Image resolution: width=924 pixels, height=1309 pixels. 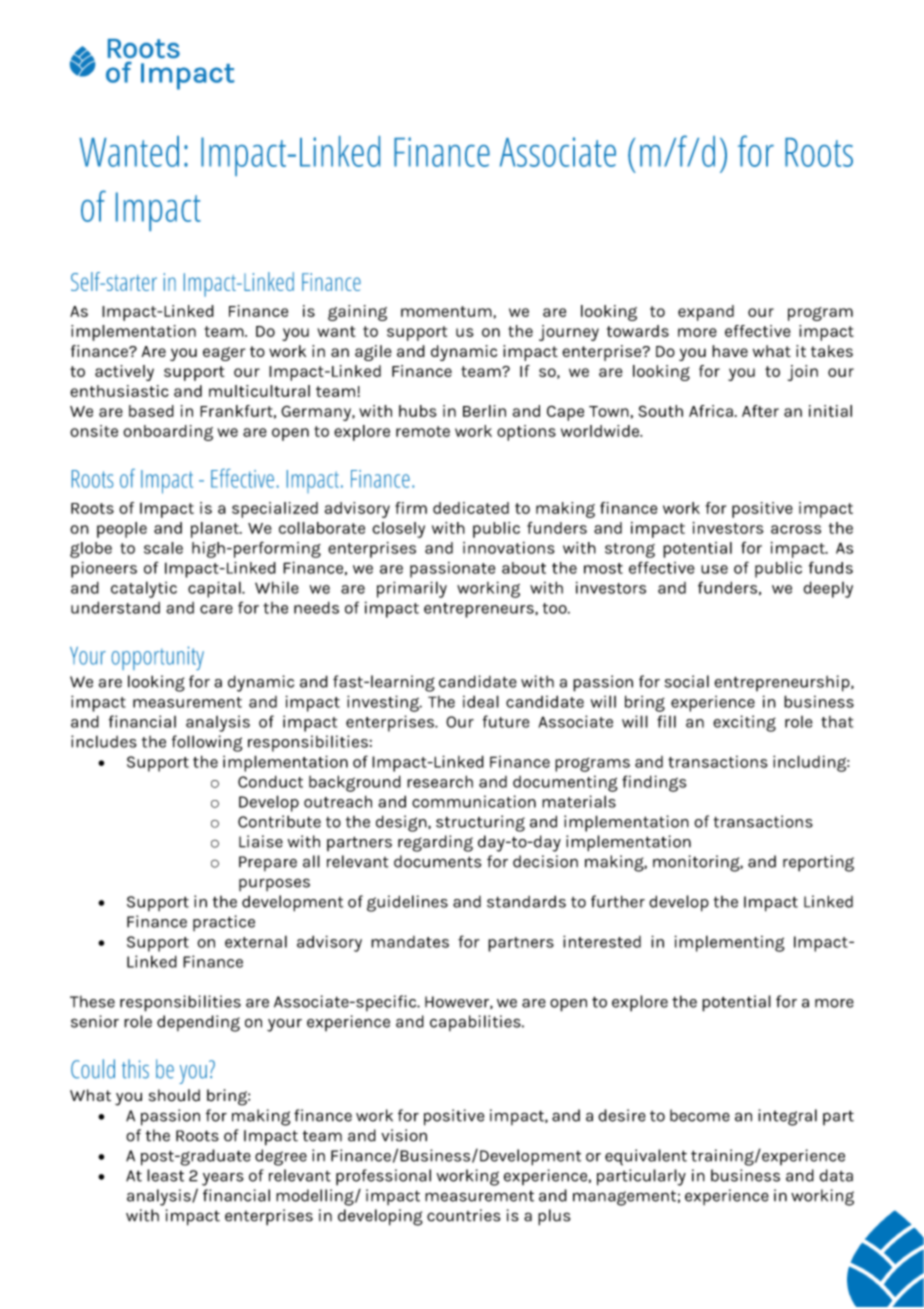 I want to click on innovations, so click(x=509, y=548).
